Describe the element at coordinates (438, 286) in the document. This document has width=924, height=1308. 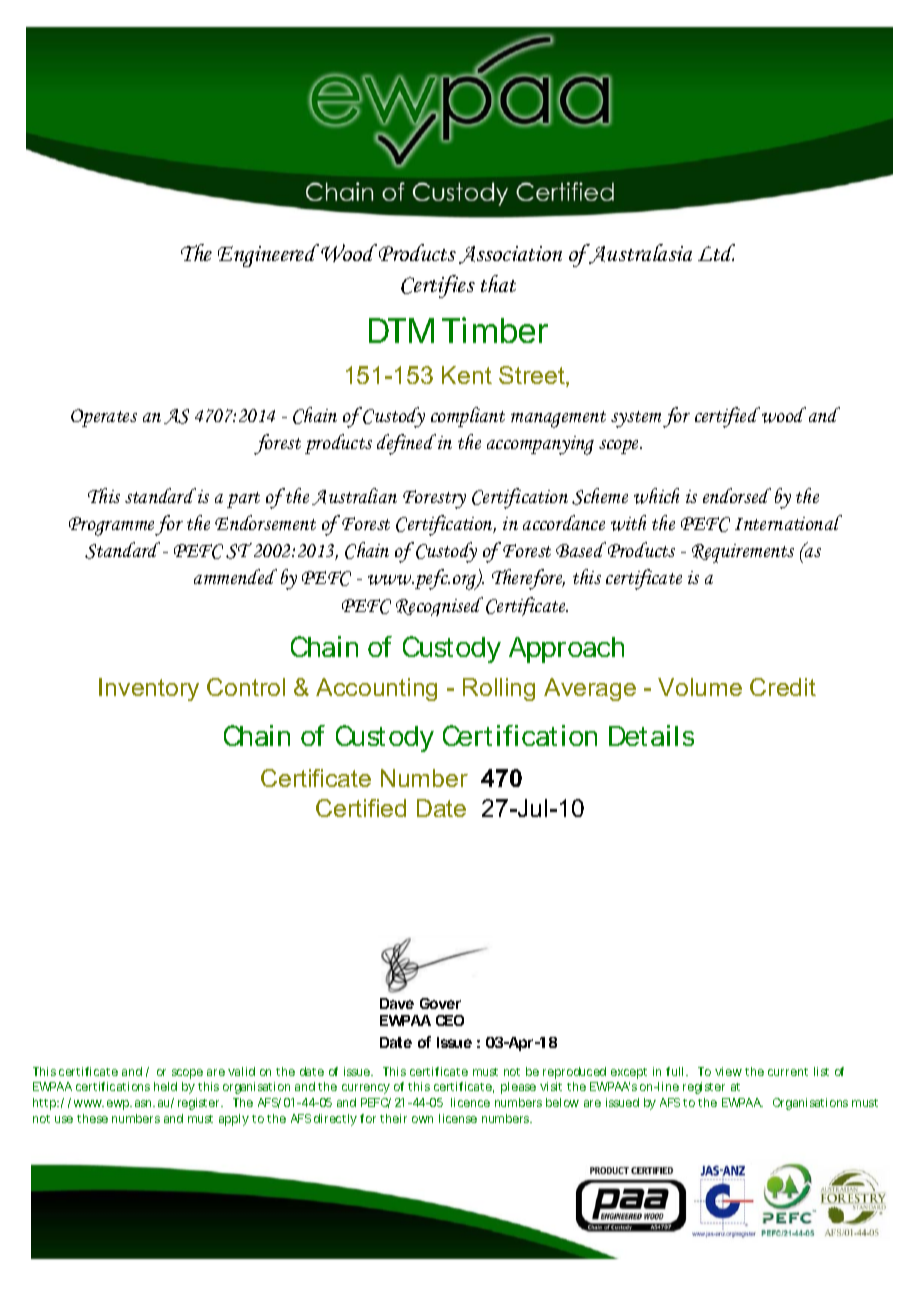
I see `Certifies` at that location.
